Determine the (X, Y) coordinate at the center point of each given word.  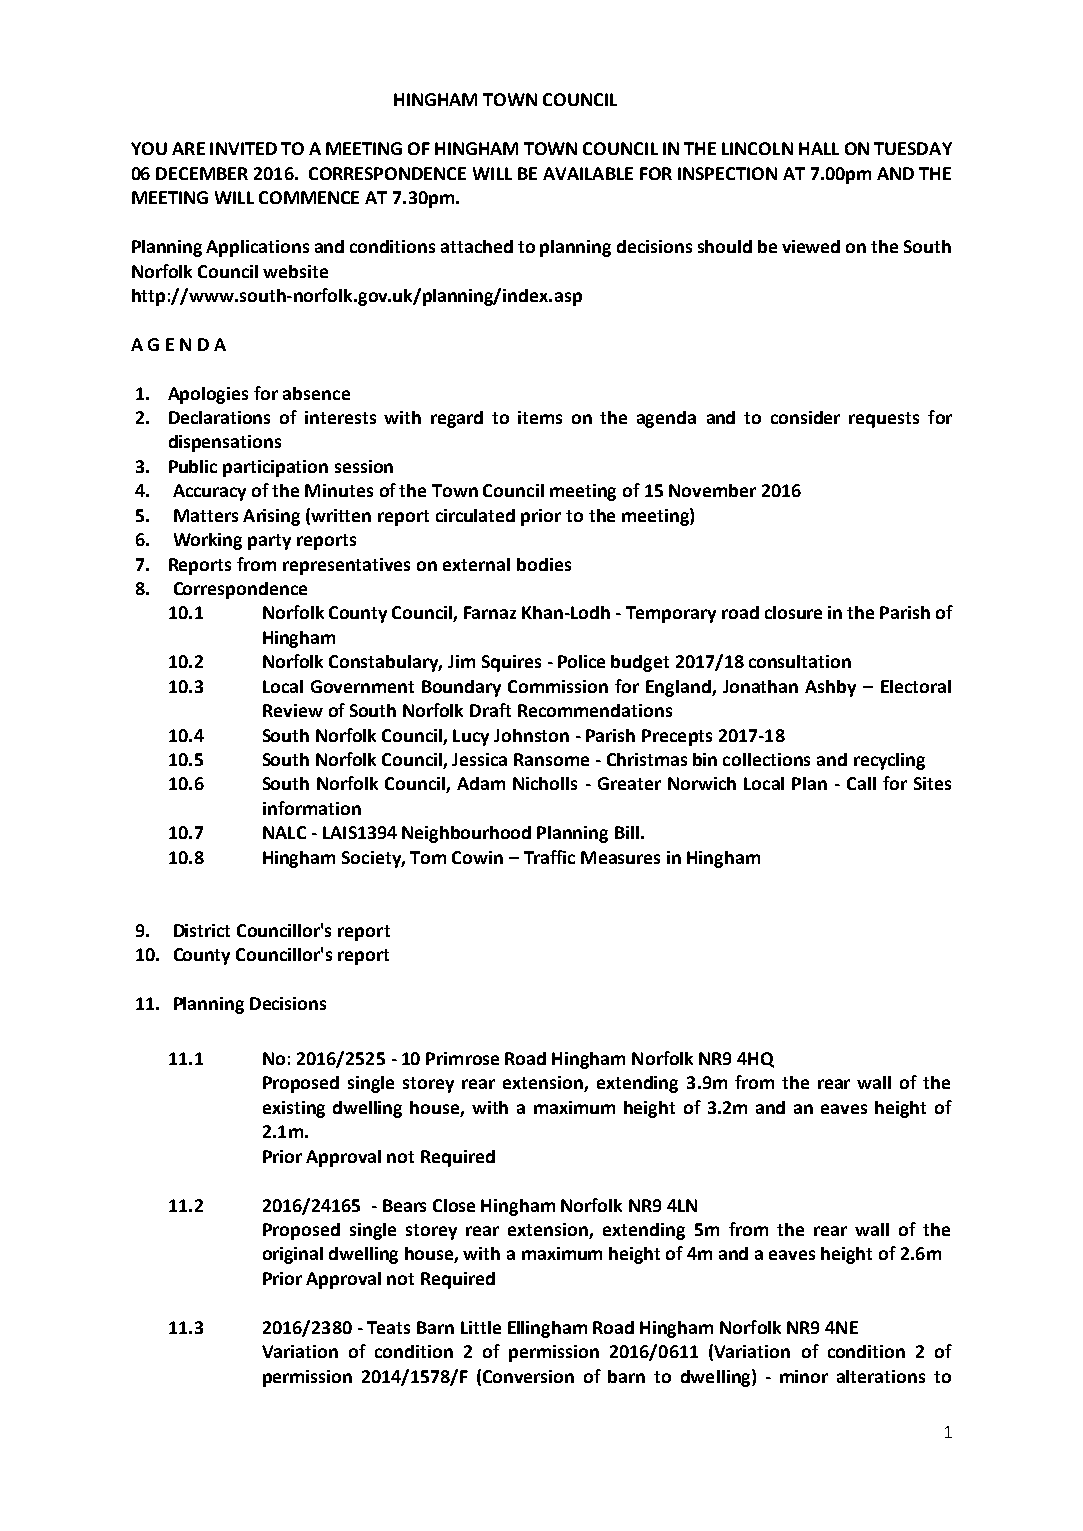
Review (293, 710)
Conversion (528, 1376)
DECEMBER (202, 173)
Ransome (551, 759)
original (293, 1255)
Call (861, 783)
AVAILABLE (588, 173)
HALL (819, 148)
